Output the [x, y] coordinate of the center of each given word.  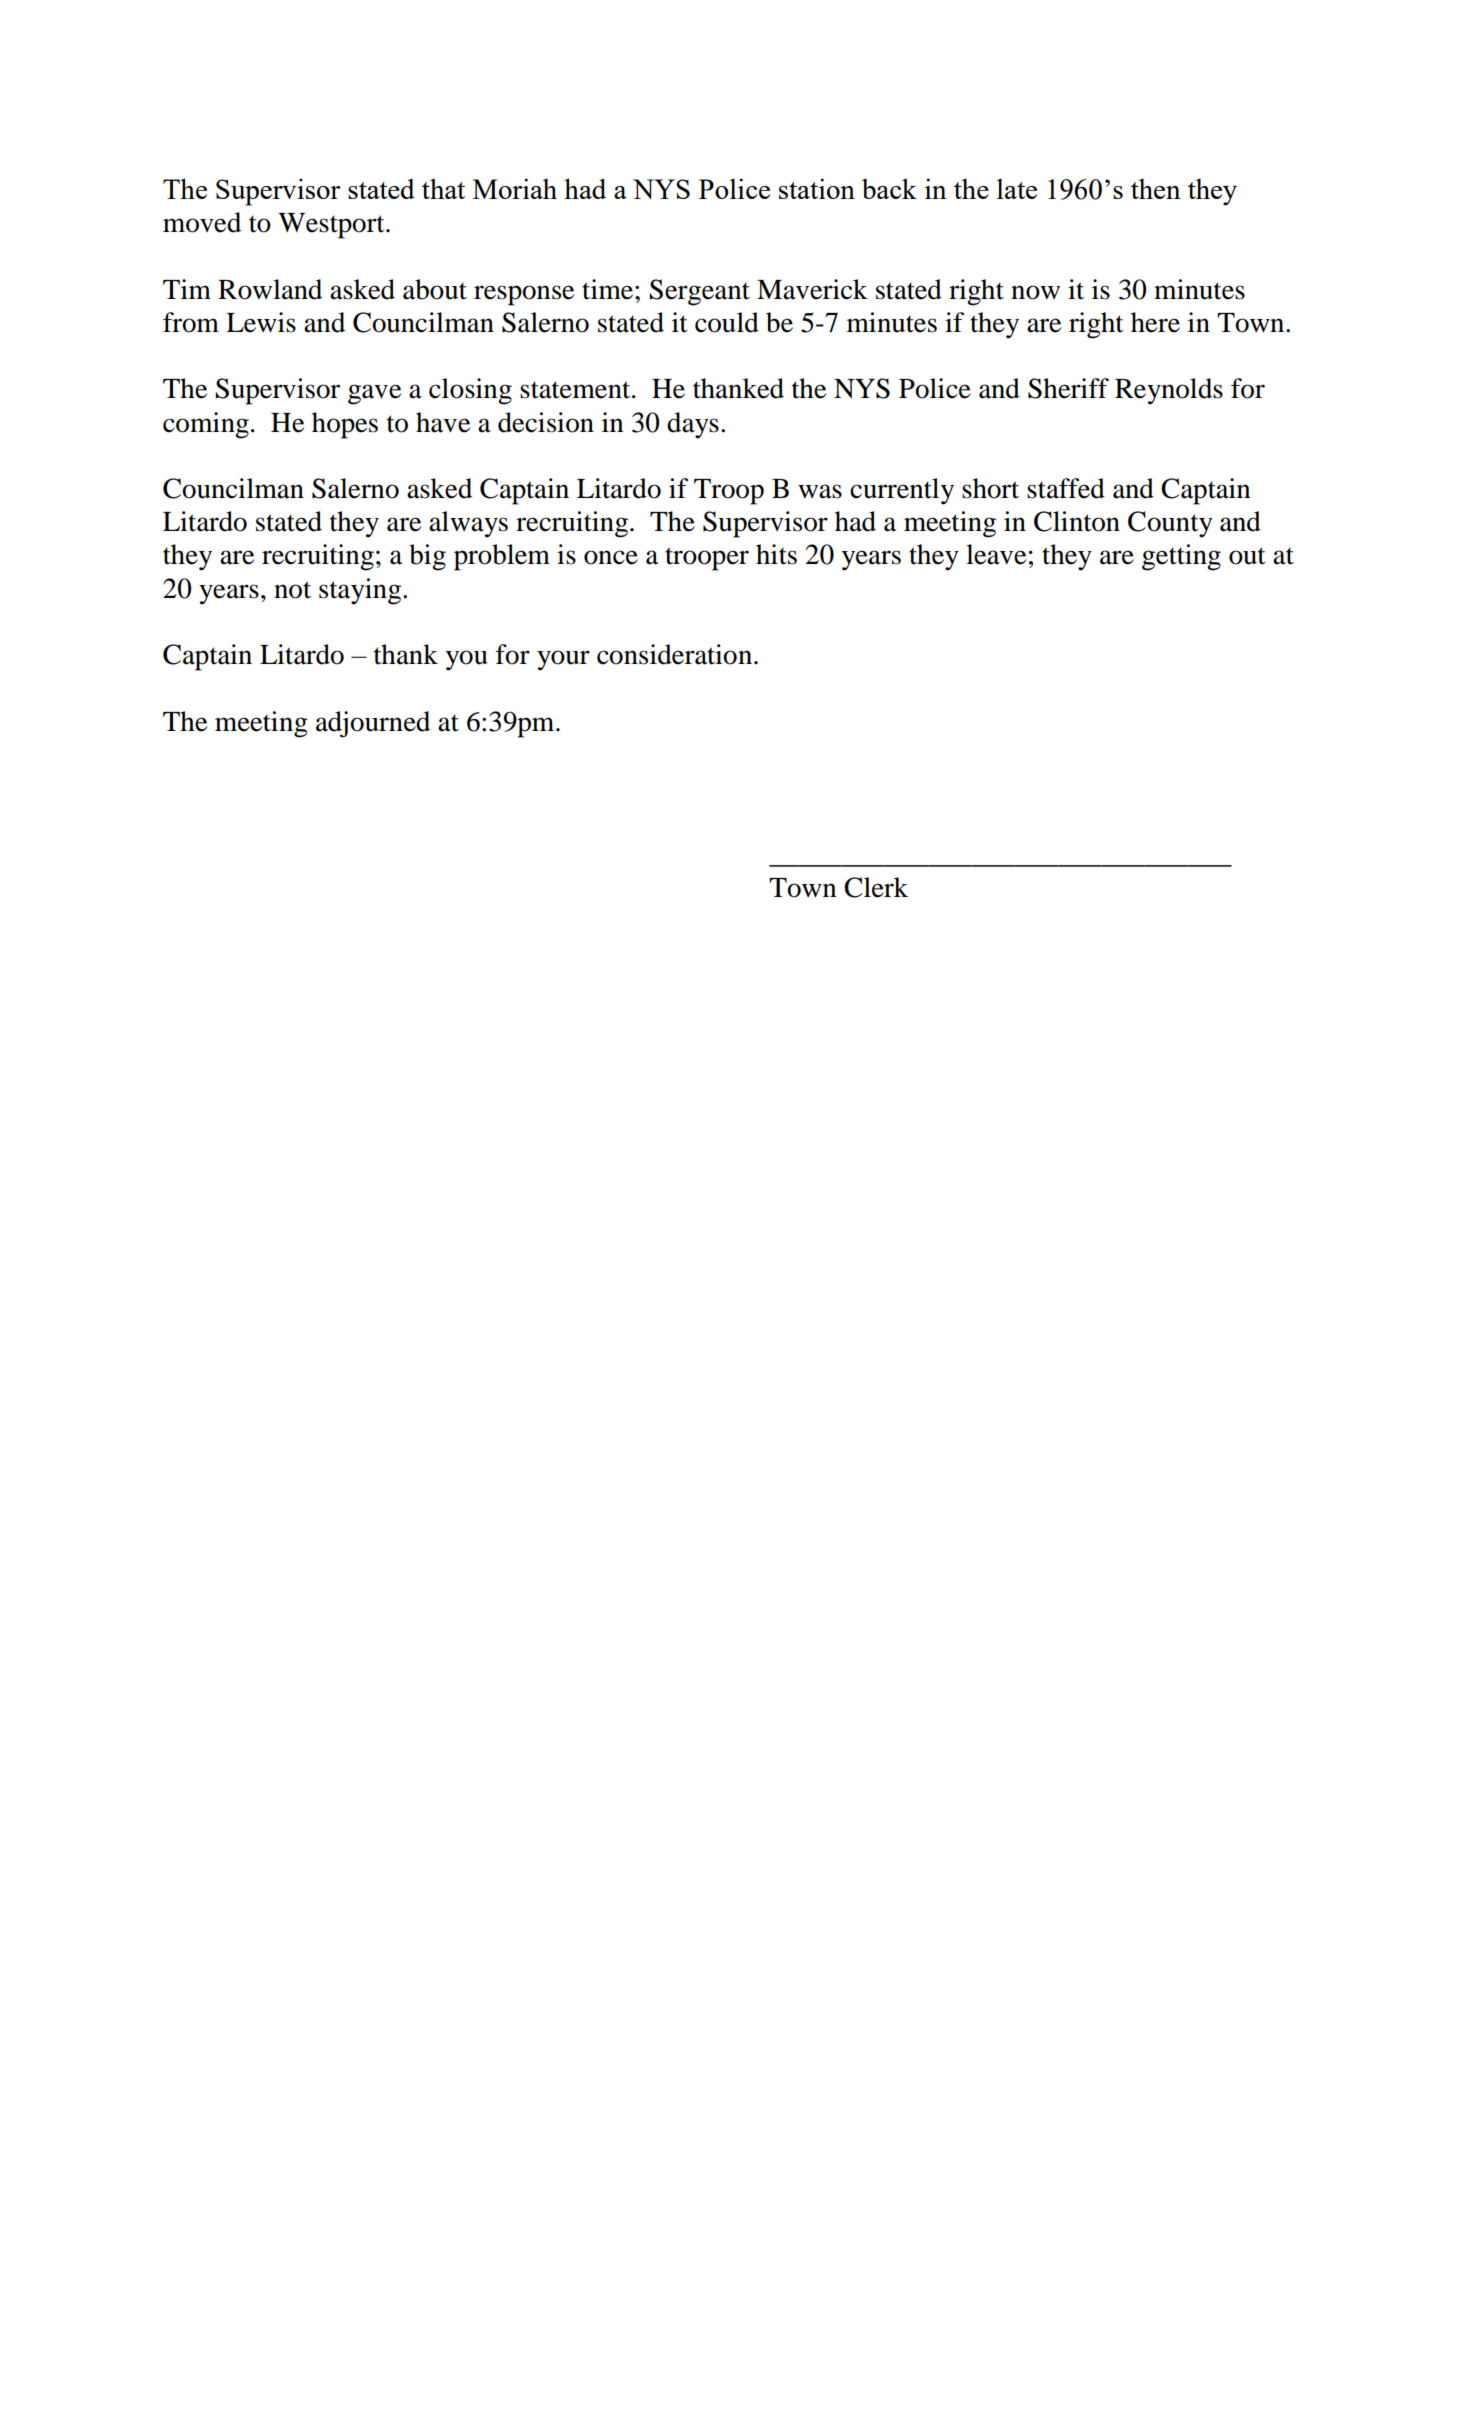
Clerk [876, 887]
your [563, 660]
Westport [332, 226]
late [1017, 188]
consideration [674, 654]
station [817, 188]
